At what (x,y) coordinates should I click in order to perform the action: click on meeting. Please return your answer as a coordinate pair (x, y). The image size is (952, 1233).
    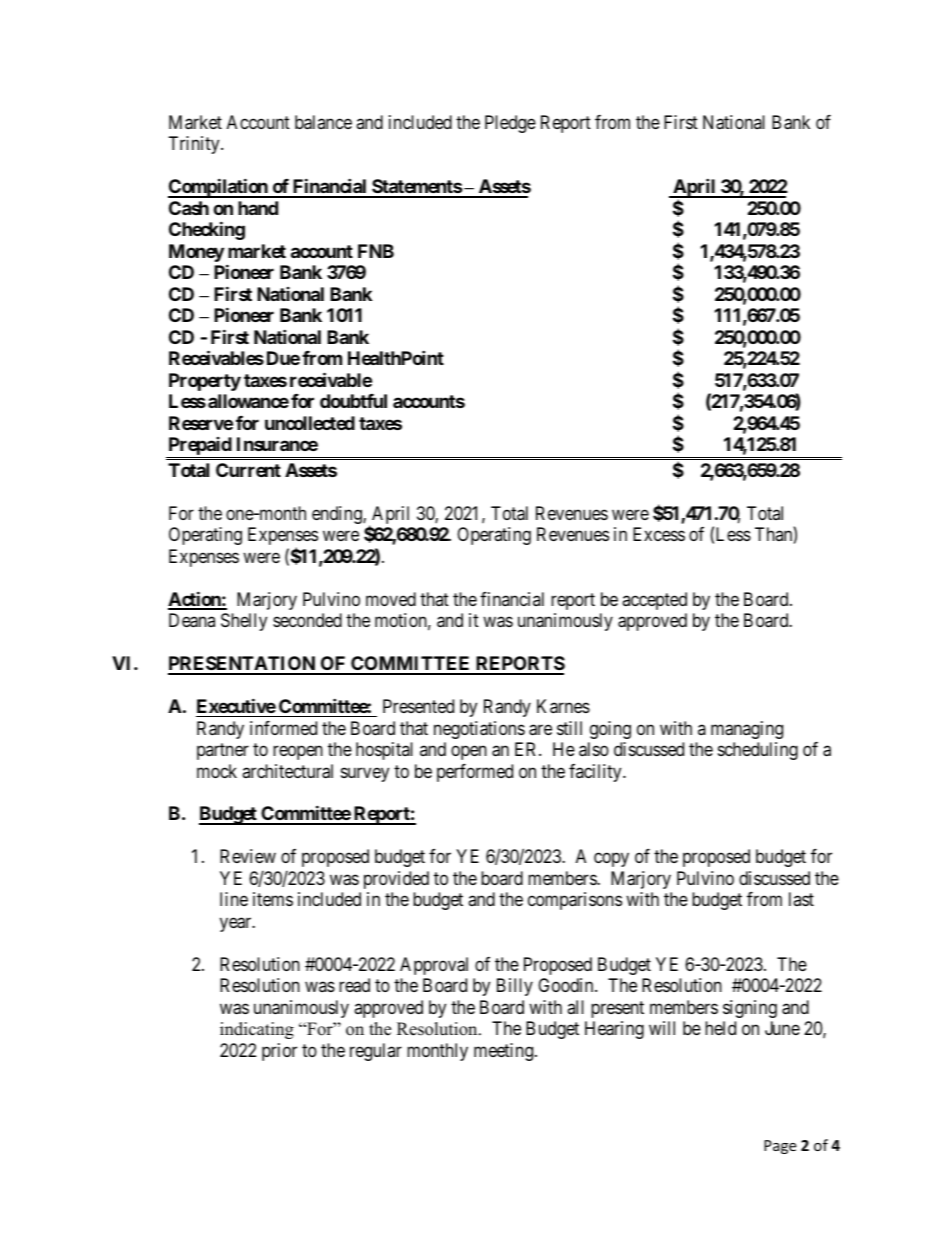
    Looking at the image, I should click on (505, 1052).
